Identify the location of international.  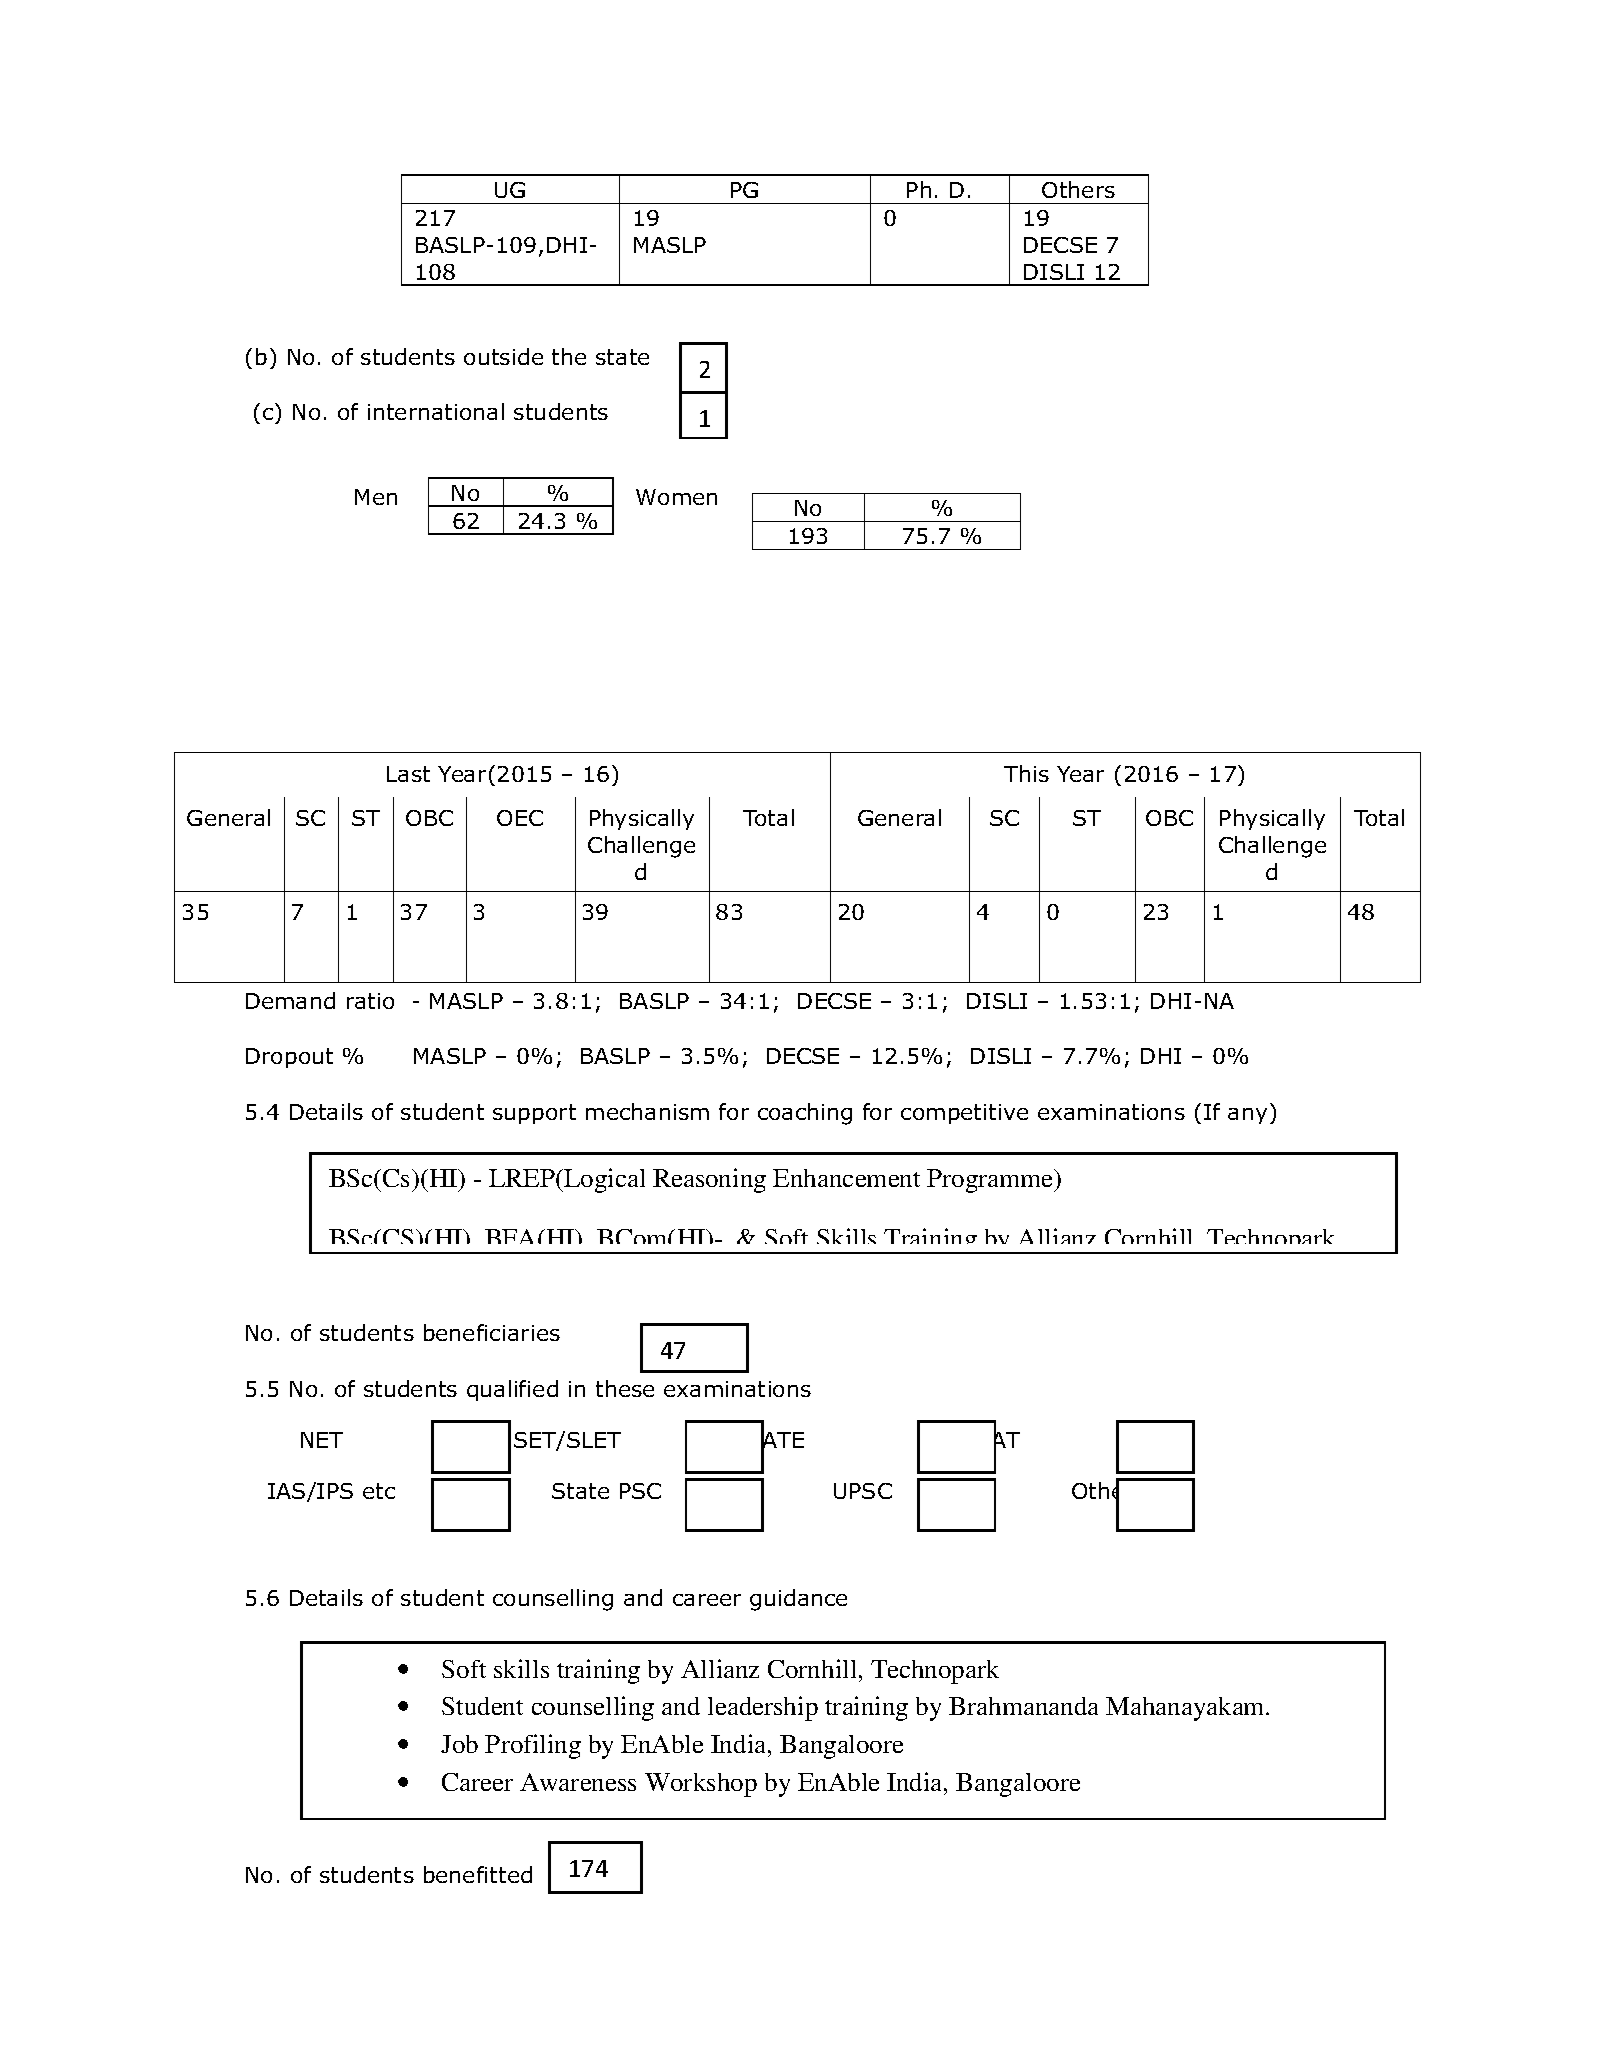
(436, 411).
